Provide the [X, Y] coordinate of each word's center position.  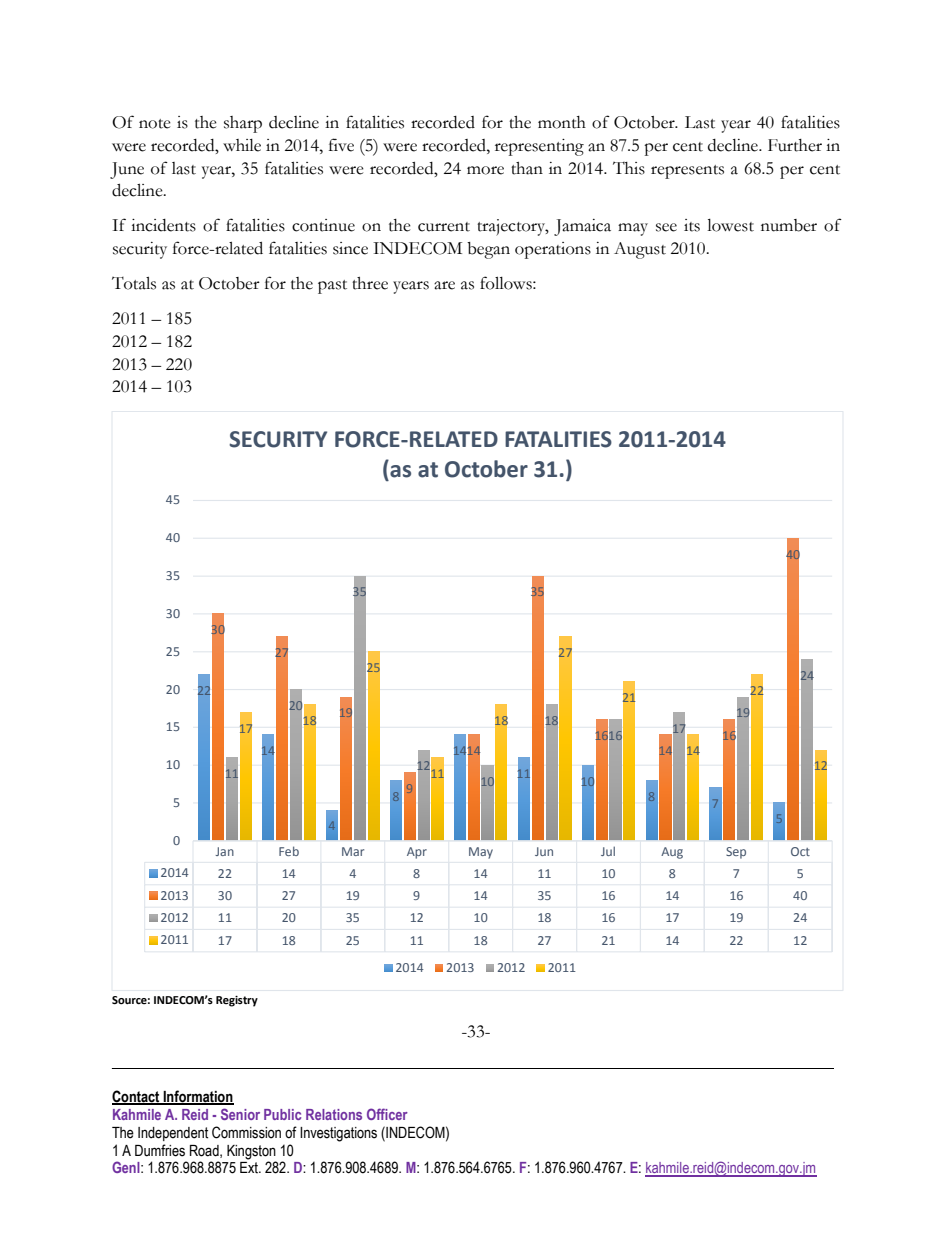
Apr [417, 853]
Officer [387, 1114]
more [485, 170]
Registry [237, 1001]
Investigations [338, 1134]
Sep [736, 853]
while [242, 145]
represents [687, 172]
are [444, 285]
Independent [173, 1134]
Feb [289, 851]
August [640, 250]
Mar [353, 851]
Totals [134, 283]
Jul [608, 851]
